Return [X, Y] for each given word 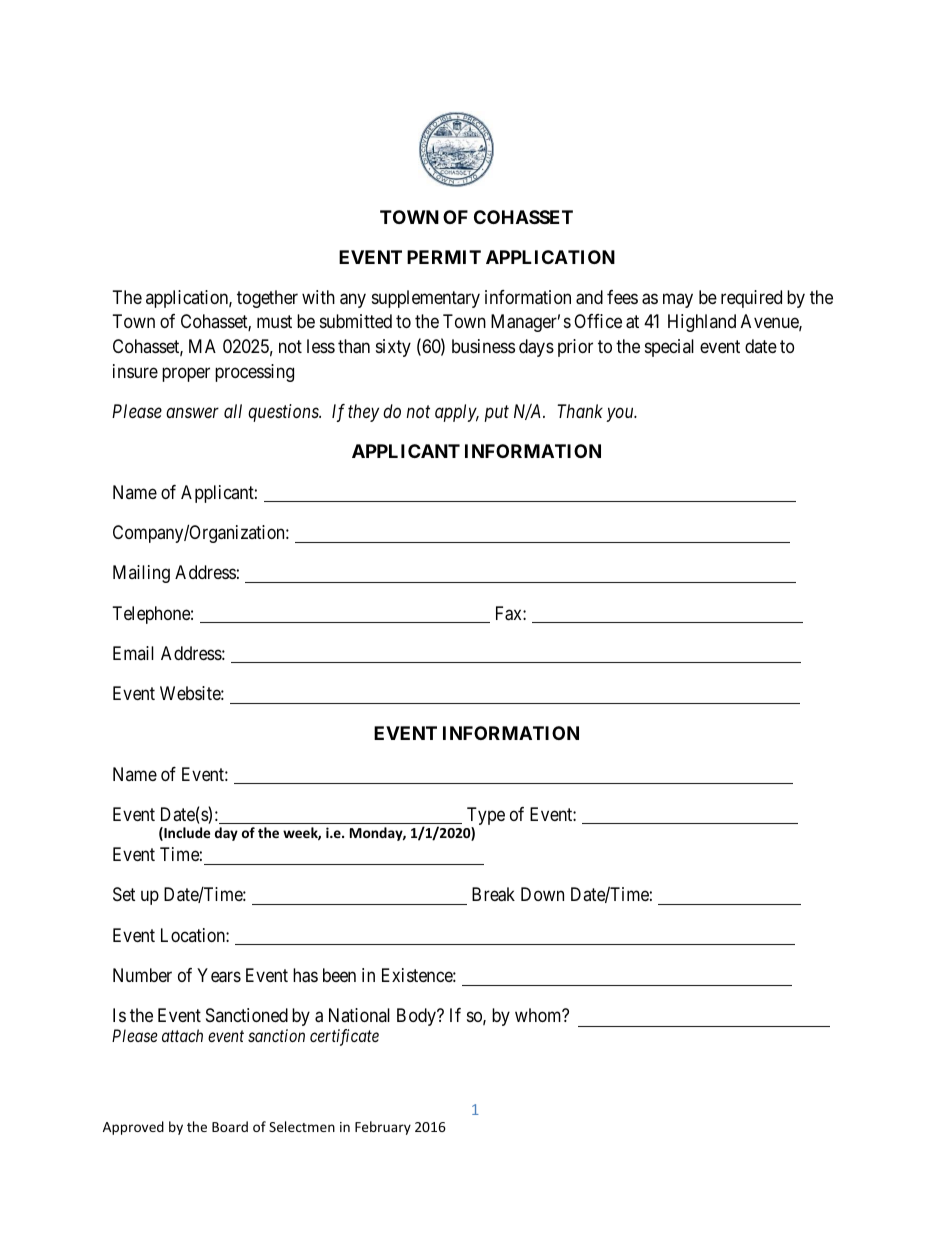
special [669, 348]
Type [486, 817]
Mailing [141, 574]
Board [230, 1126]
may [678, 300]
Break [493, 894]
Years [219, 975]
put [497, 414]
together [267, 299]
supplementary [426, 299]
